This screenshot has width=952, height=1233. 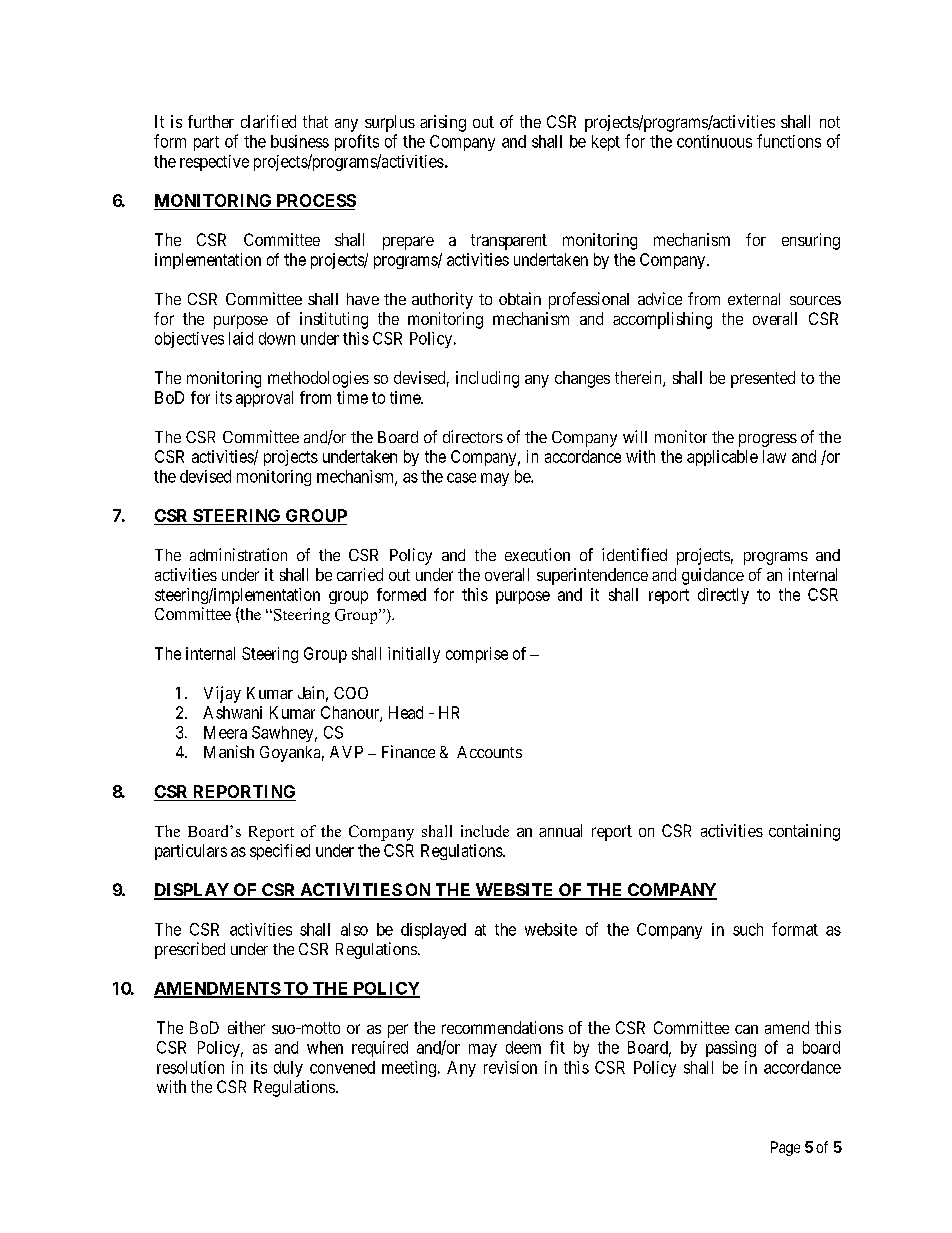 What do you see at coordinates (300, 141) in the screenshot?
I see `business` at bounding box center [300, 141].
